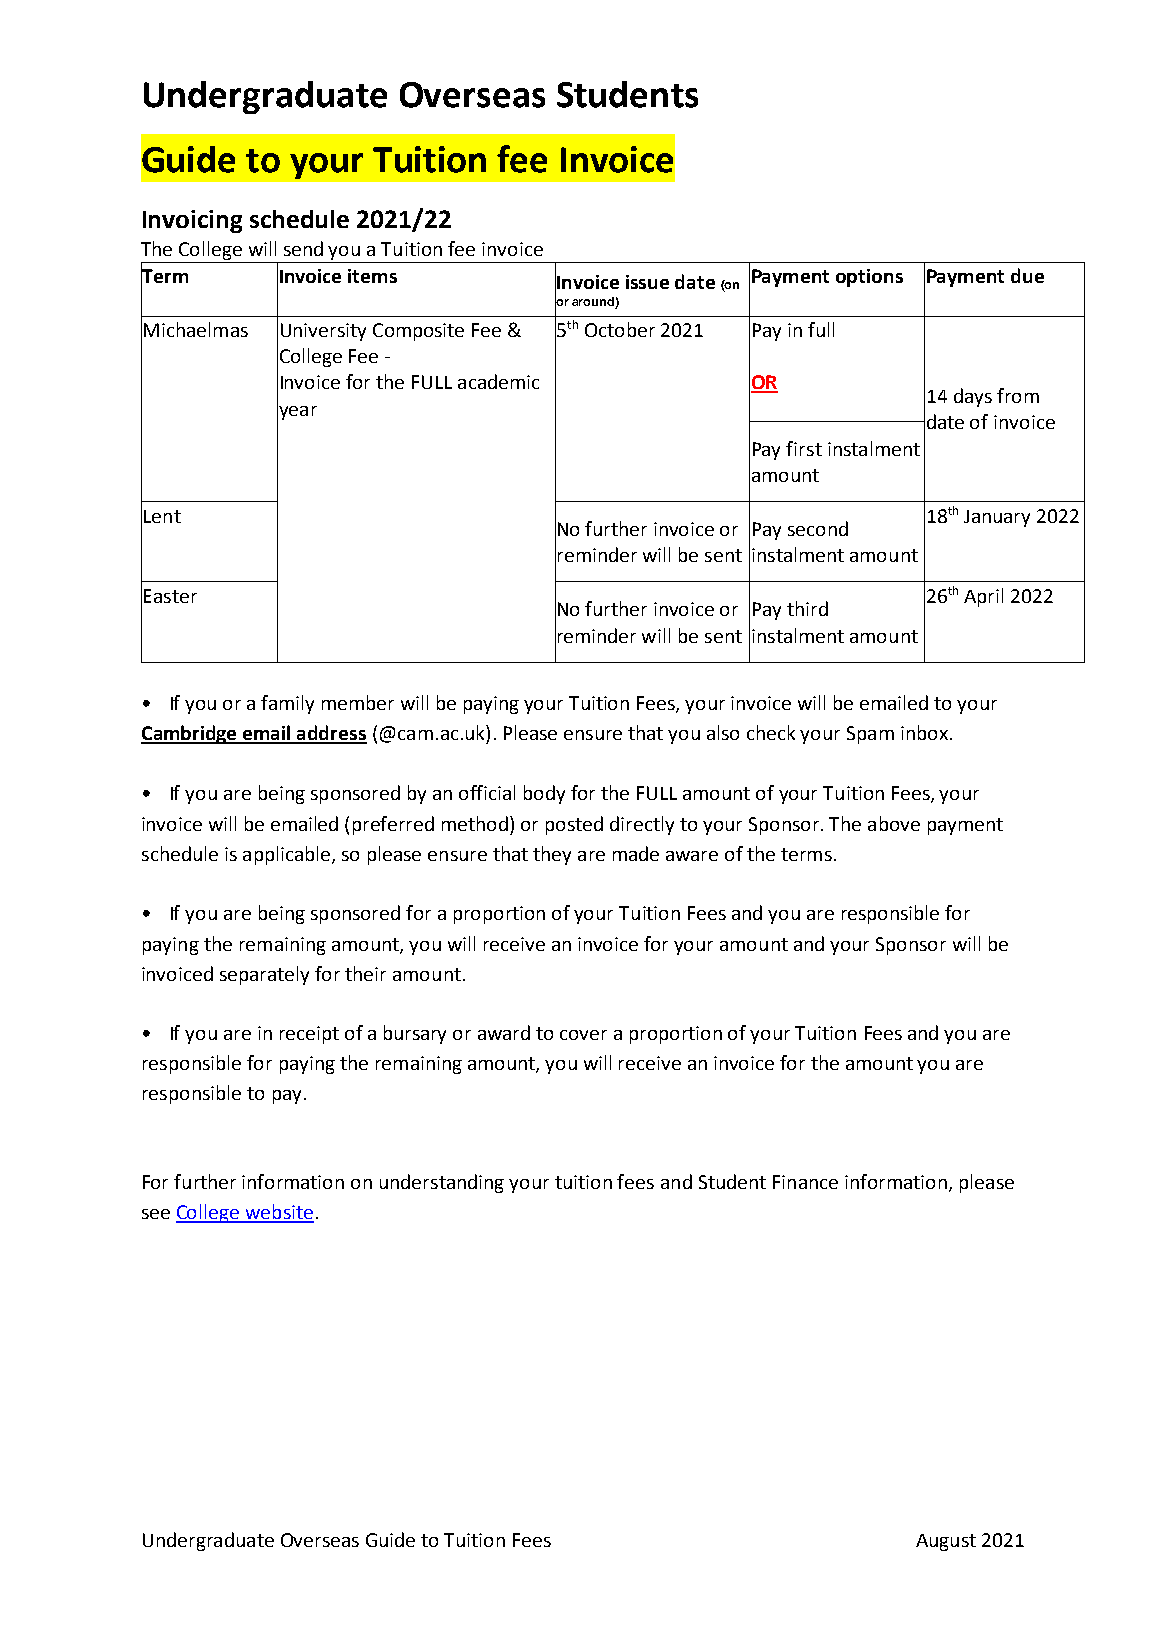  What do you see at coordinates (805, 1182) in the document?
I see `Finance` at bounding box center [805, 1182].
